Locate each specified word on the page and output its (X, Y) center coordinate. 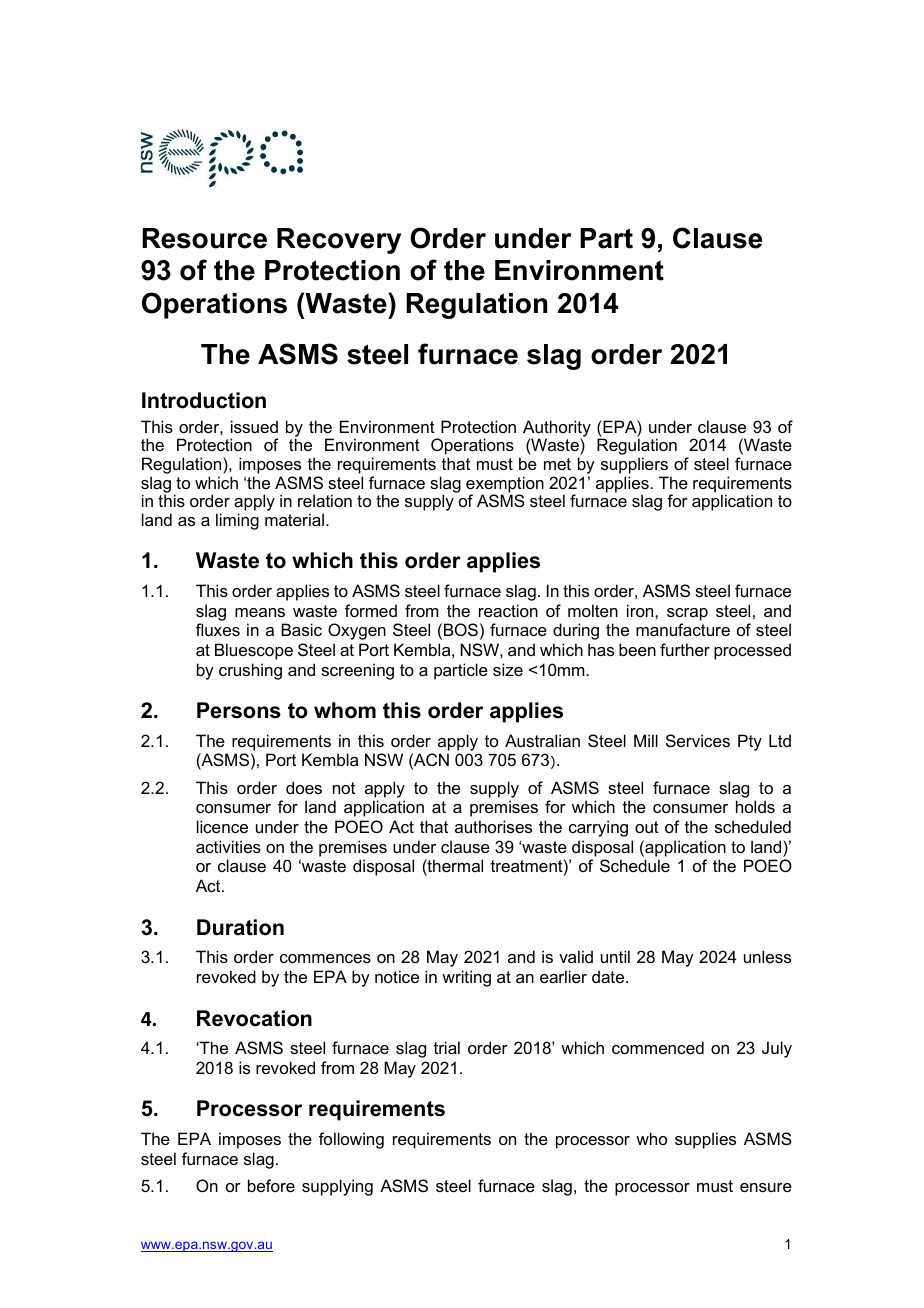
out (647, 827)
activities (228, 846)
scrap (687, 614)
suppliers (634, 465)
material (294, 519)
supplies (705, 1140)
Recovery (339, 241)
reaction (508, 610)
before (271, 1185)
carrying (598, 828)
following (351, 1140)
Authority (557, 429)
